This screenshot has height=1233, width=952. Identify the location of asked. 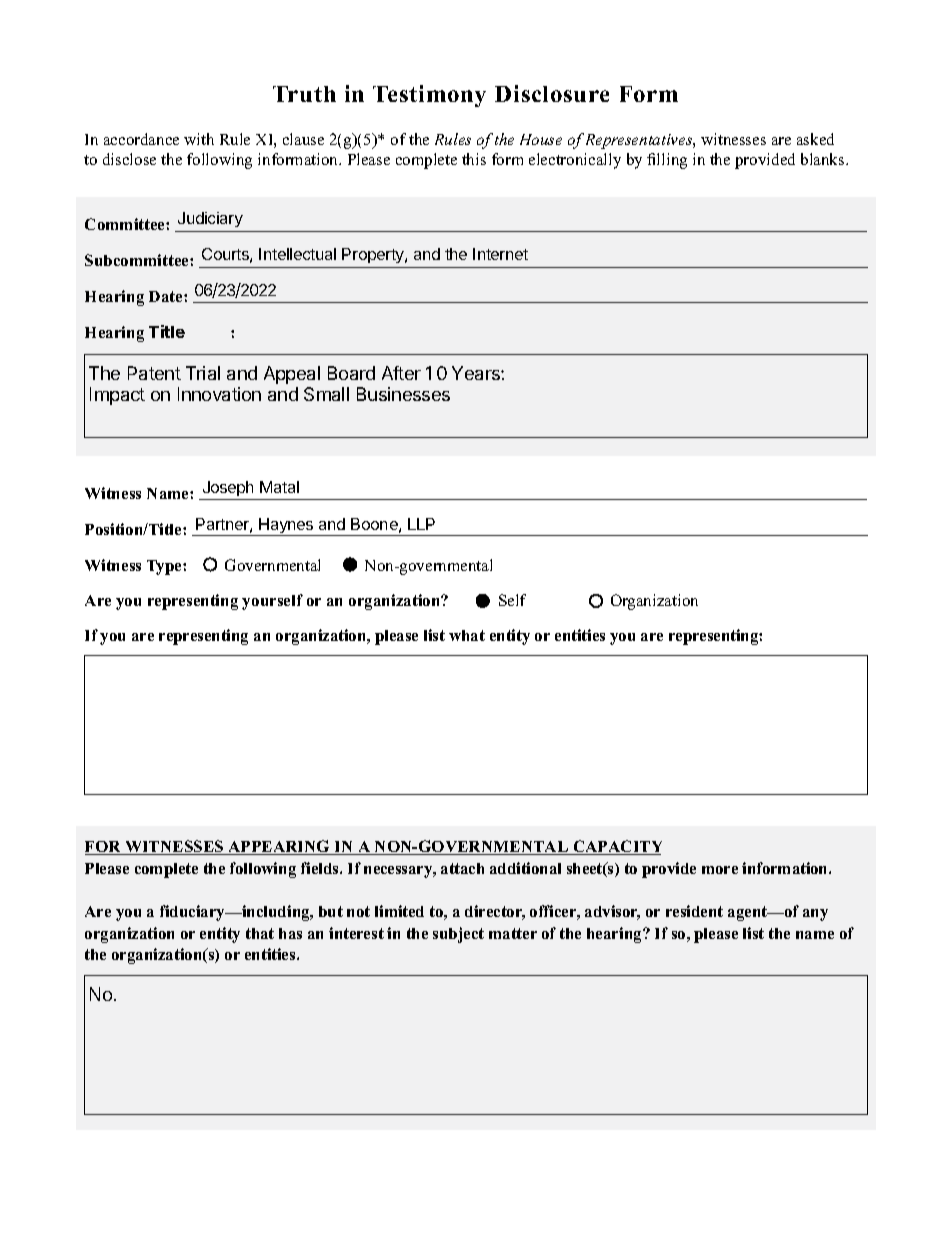
(815, 139).
